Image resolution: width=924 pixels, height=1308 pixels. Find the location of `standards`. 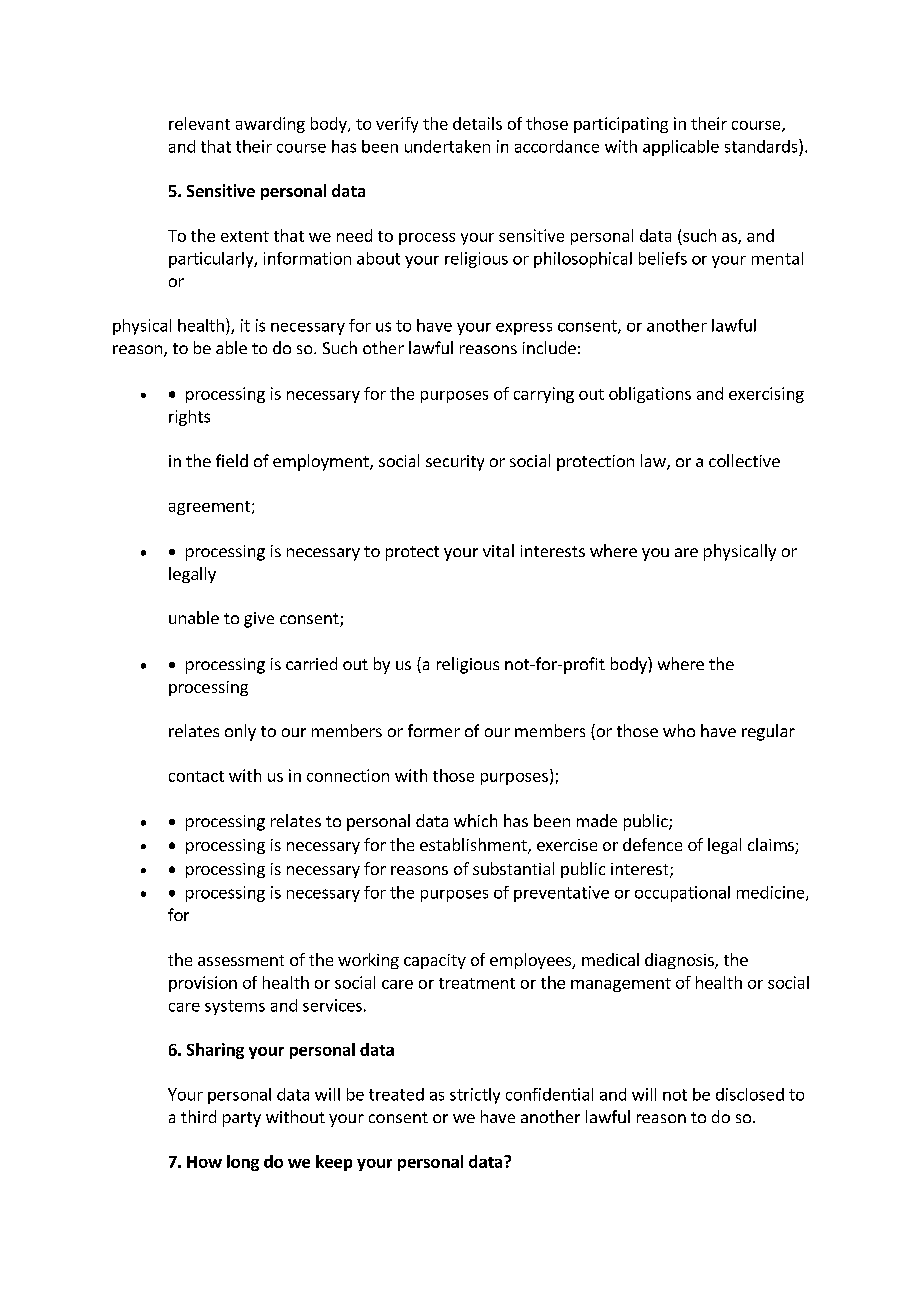

standards is located at coordinates (762, 146).
